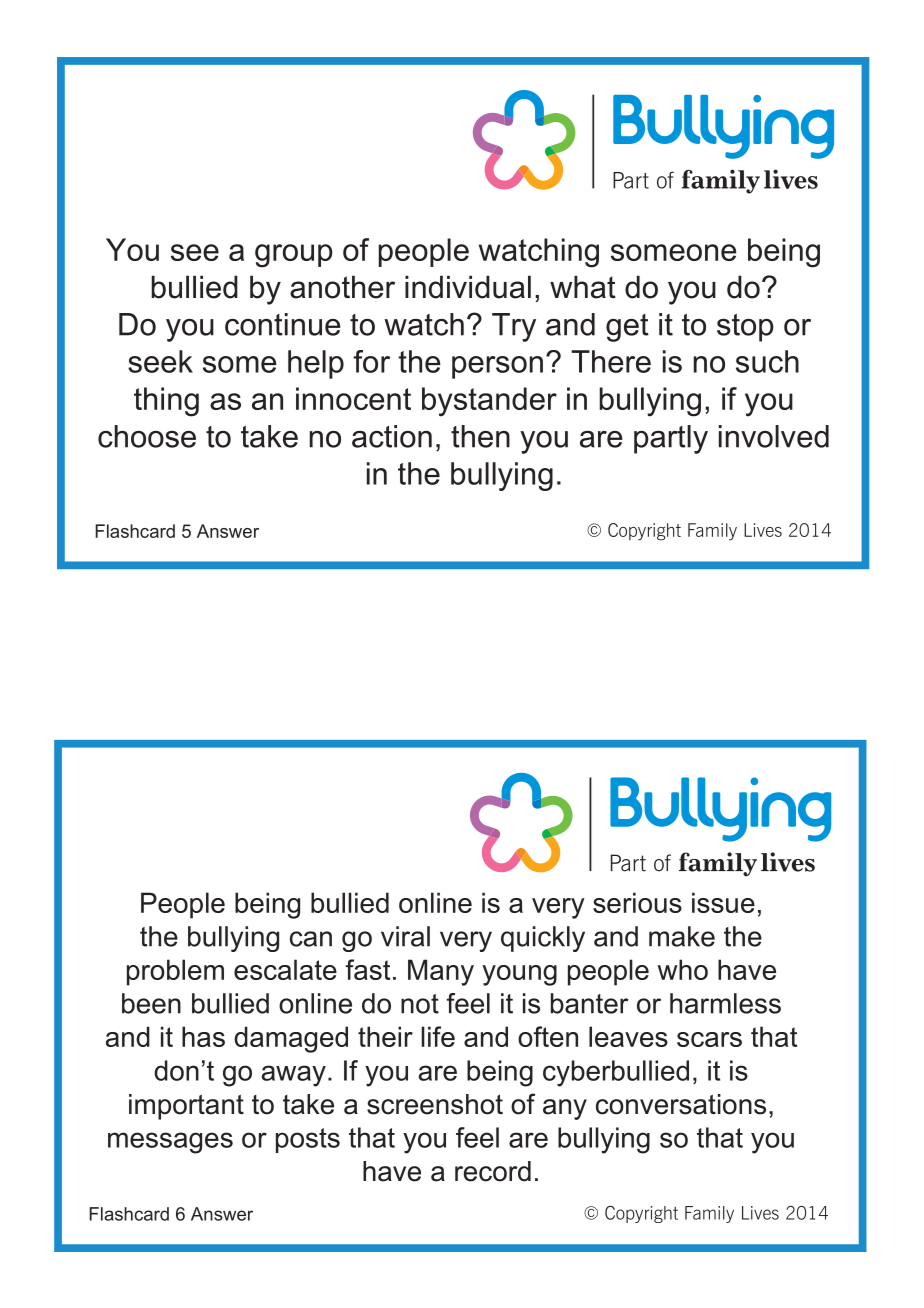 This screenshot has height=1308, width=924. What do you see at coordinates (311, 939) in the screenshot?
I see `can` at bounding box center [311, 939].
